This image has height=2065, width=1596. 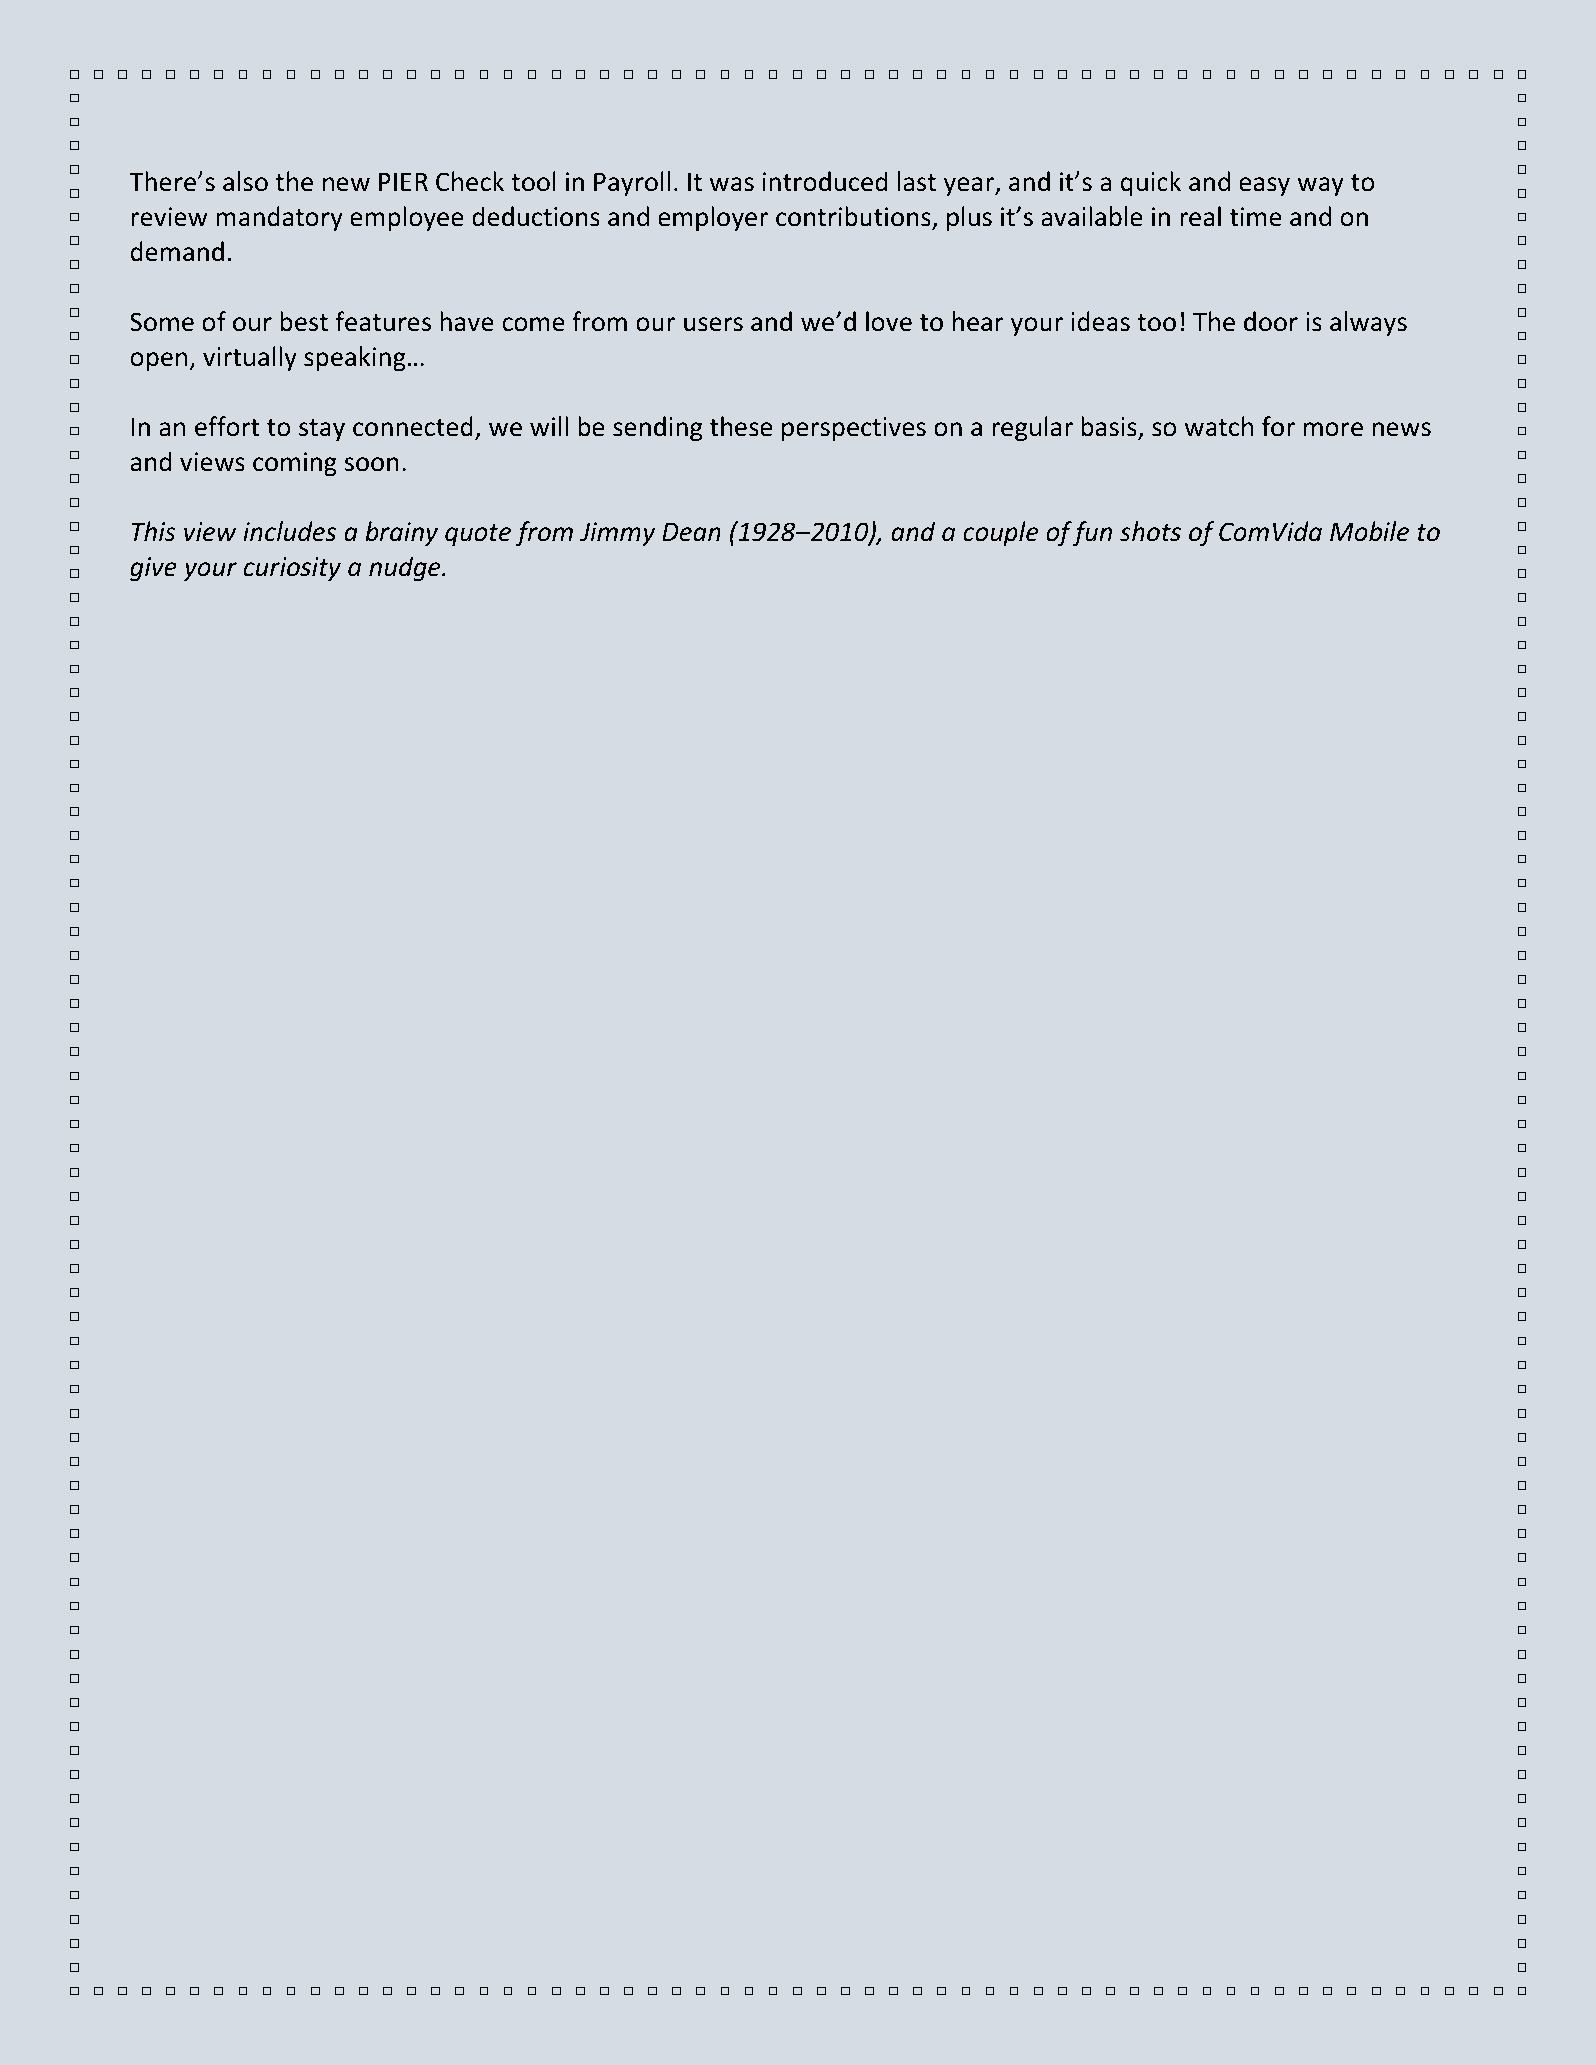 I want to click on stay, so click(x=322, y=430).
